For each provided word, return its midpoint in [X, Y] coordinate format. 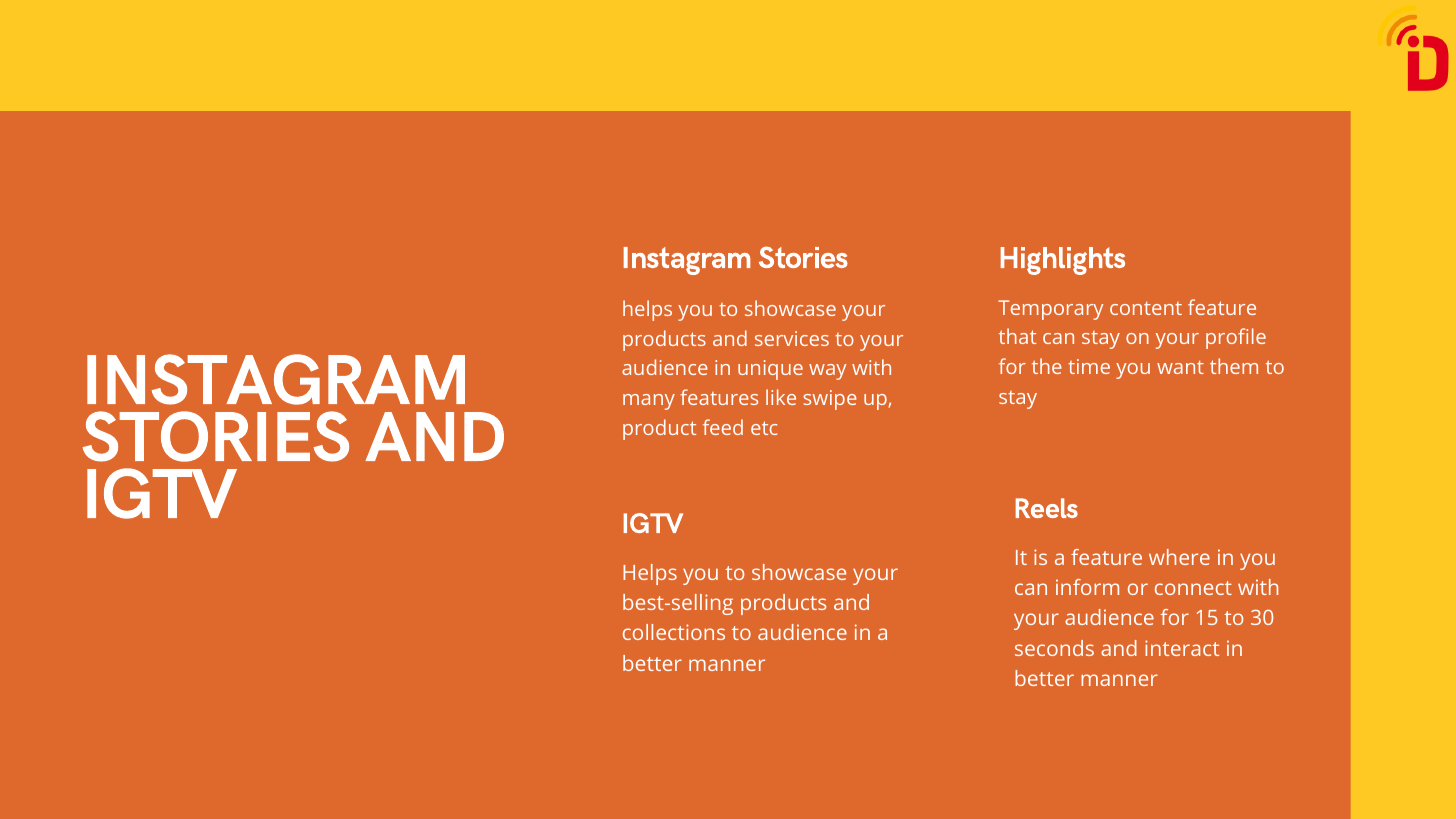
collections [674, 632]
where [1179, 557]
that [1017, 336]
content [1146, 308]
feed [723, 427]
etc [764, 428]
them [1234, 366]
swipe [830, 400]
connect [1193, 588]
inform [1087, 587]
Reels [1047, 508]
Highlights [1063, 261]
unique [770, 370]
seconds [1054, 648]
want [1180, 367]
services [792, 338]
